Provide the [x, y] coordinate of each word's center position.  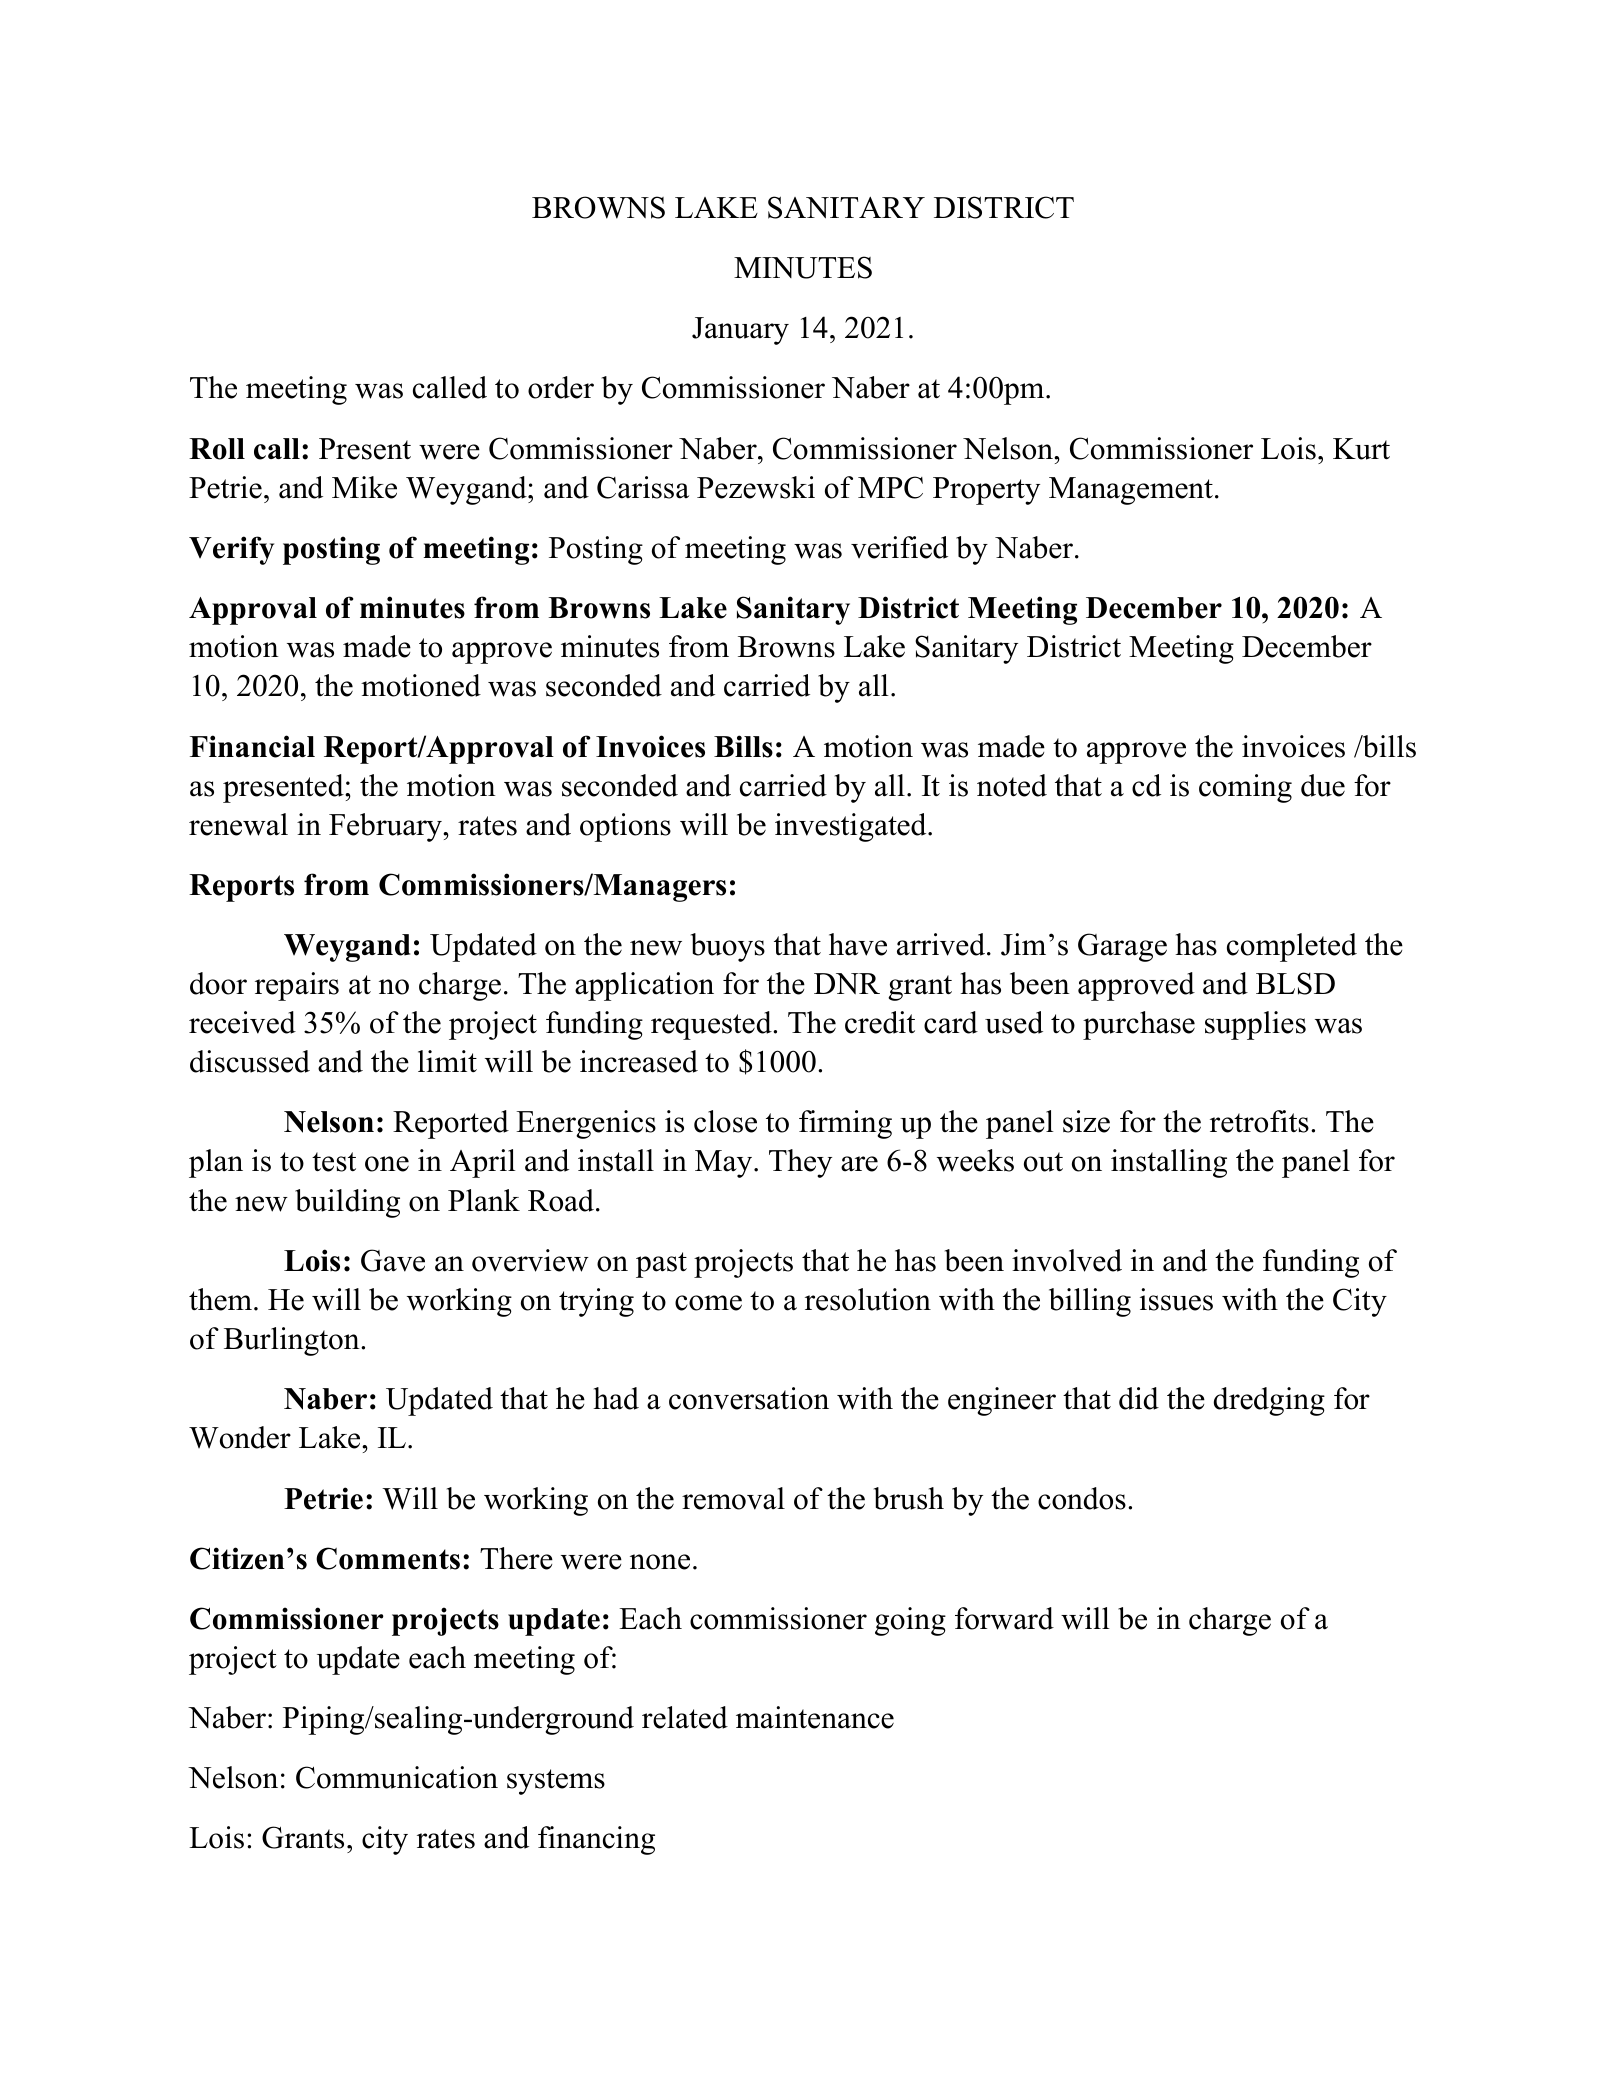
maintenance [815, 1717]
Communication [397, 1777]
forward [1004, 1618]
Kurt [1361, 449]
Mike [364, 487]
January [740, 331]
